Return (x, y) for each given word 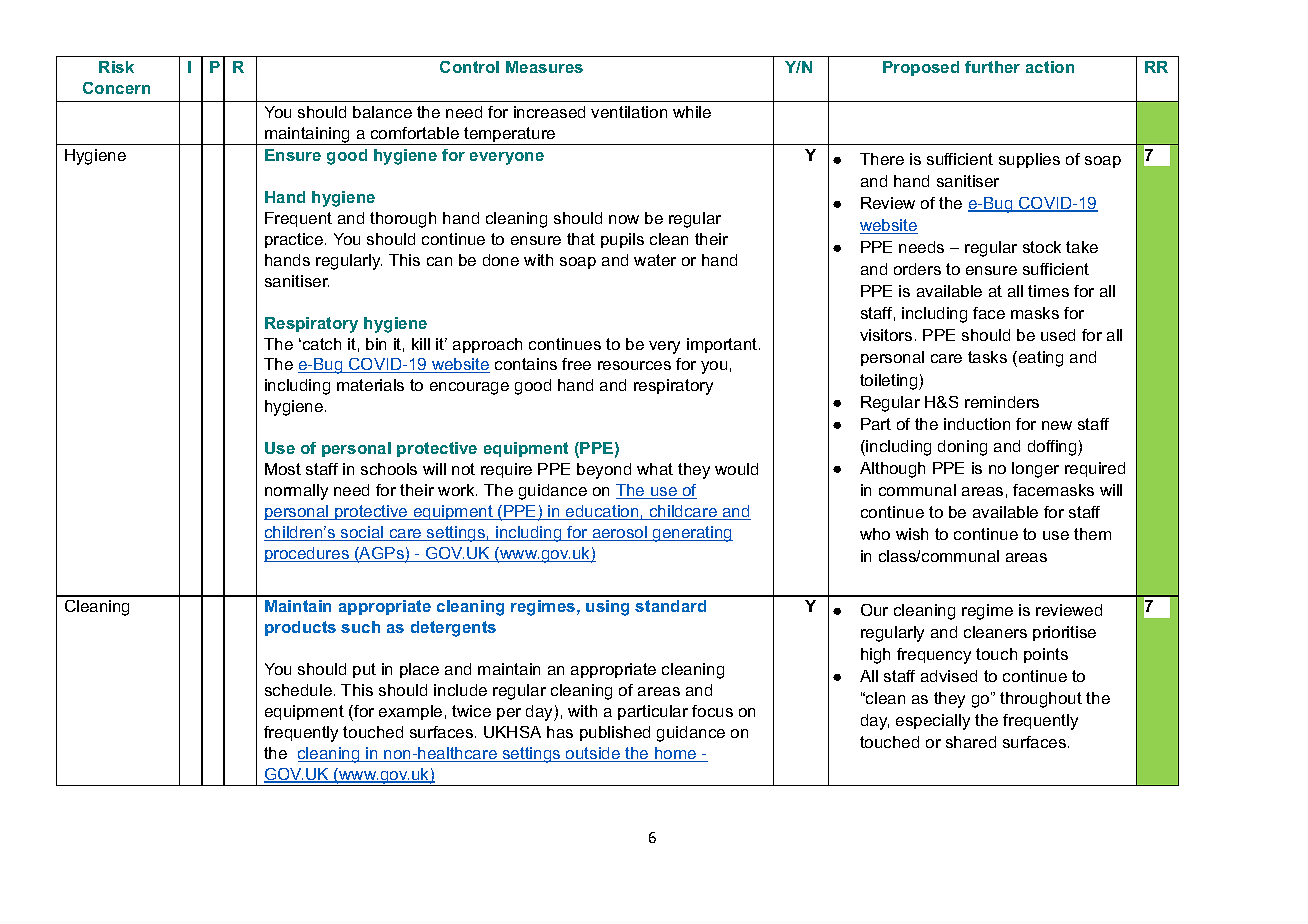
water (655, 260)
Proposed (921, 68)
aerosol (619, 533)
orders (917, 269)
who (875, 534)
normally (296, 492)
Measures (544, 67)
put (364, 670)
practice (295, 240)
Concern (116, 88)
